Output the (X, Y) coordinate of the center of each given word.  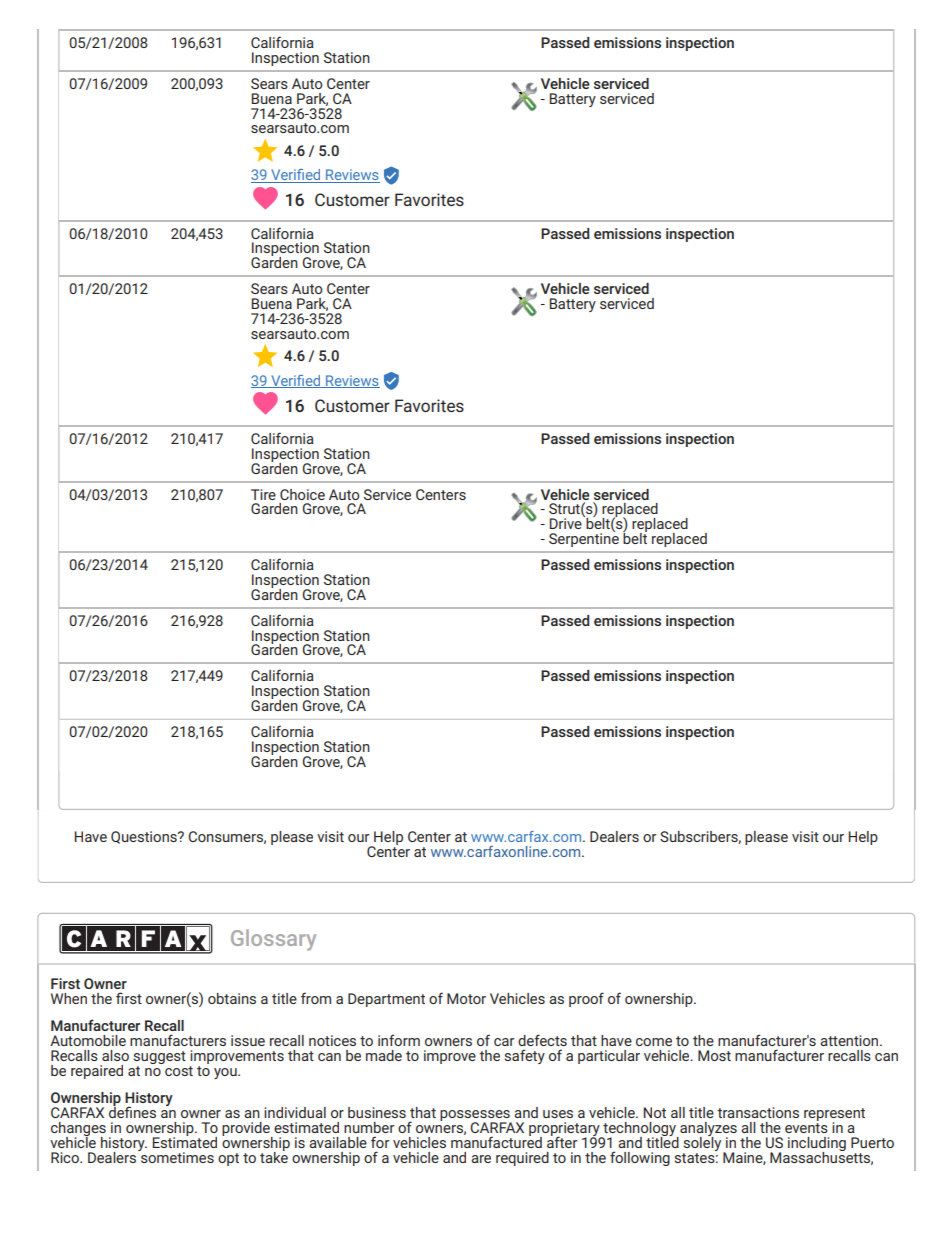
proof (586, 999)
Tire (263, 494)
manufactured (496, 1141)
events (806, 1128)
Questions (145, 837)
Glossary (273, 940)
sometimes (176, 1156)
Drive (566, 522)
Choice (302, 494)
